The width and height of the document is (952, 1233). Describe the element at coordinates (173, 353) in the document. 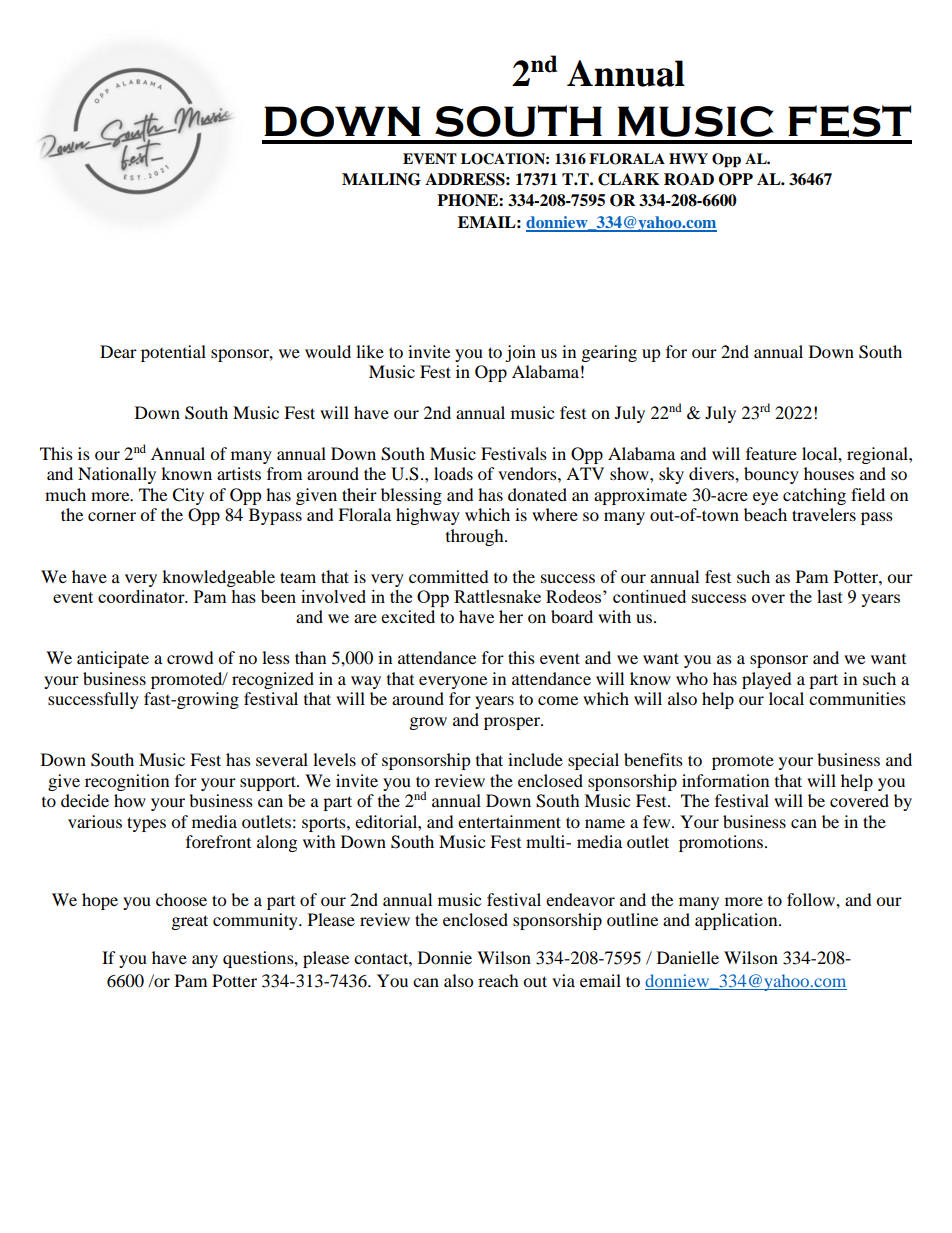

I see `potential` at that location.
